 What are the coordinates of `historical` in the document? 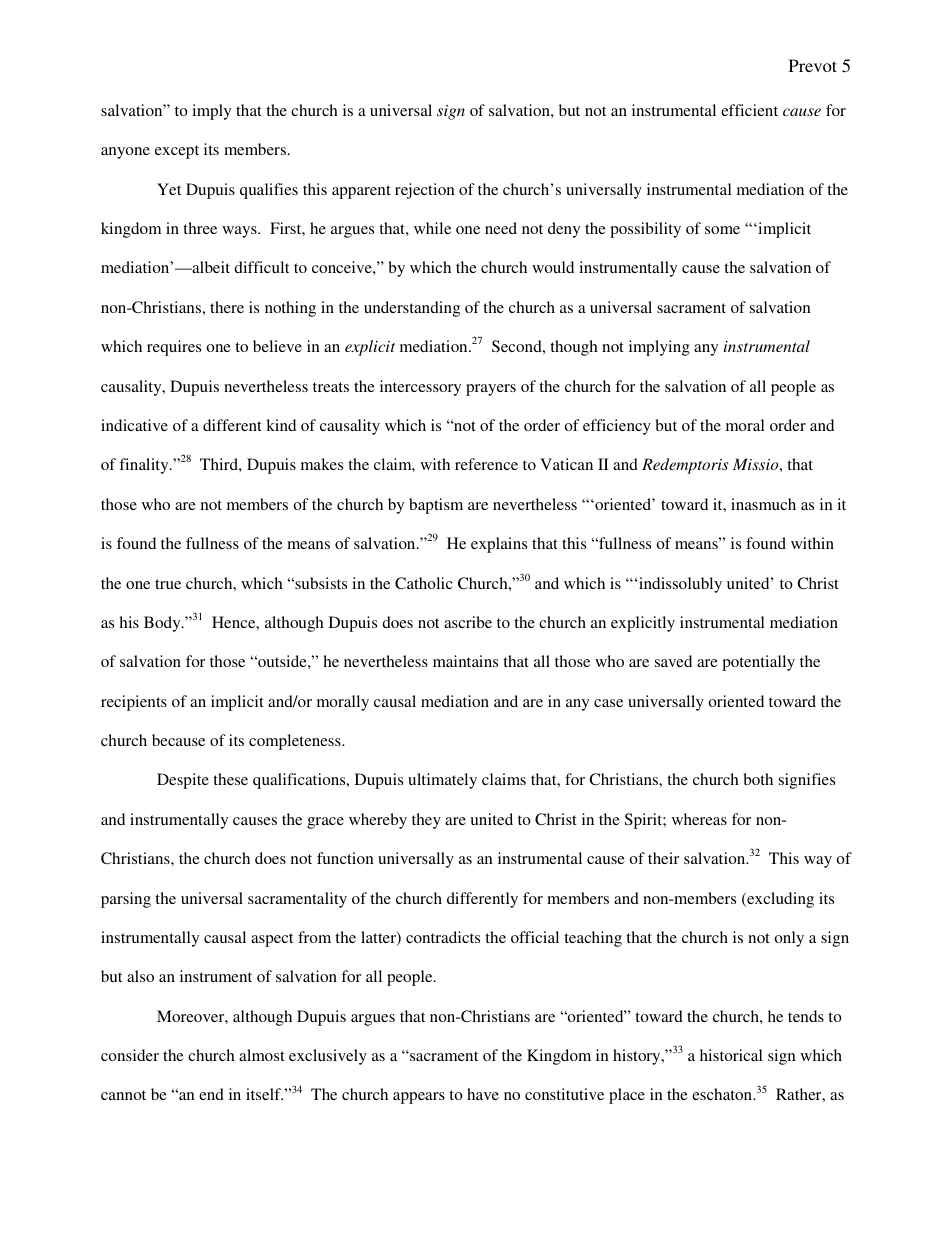 It's located at (731, 1055).
